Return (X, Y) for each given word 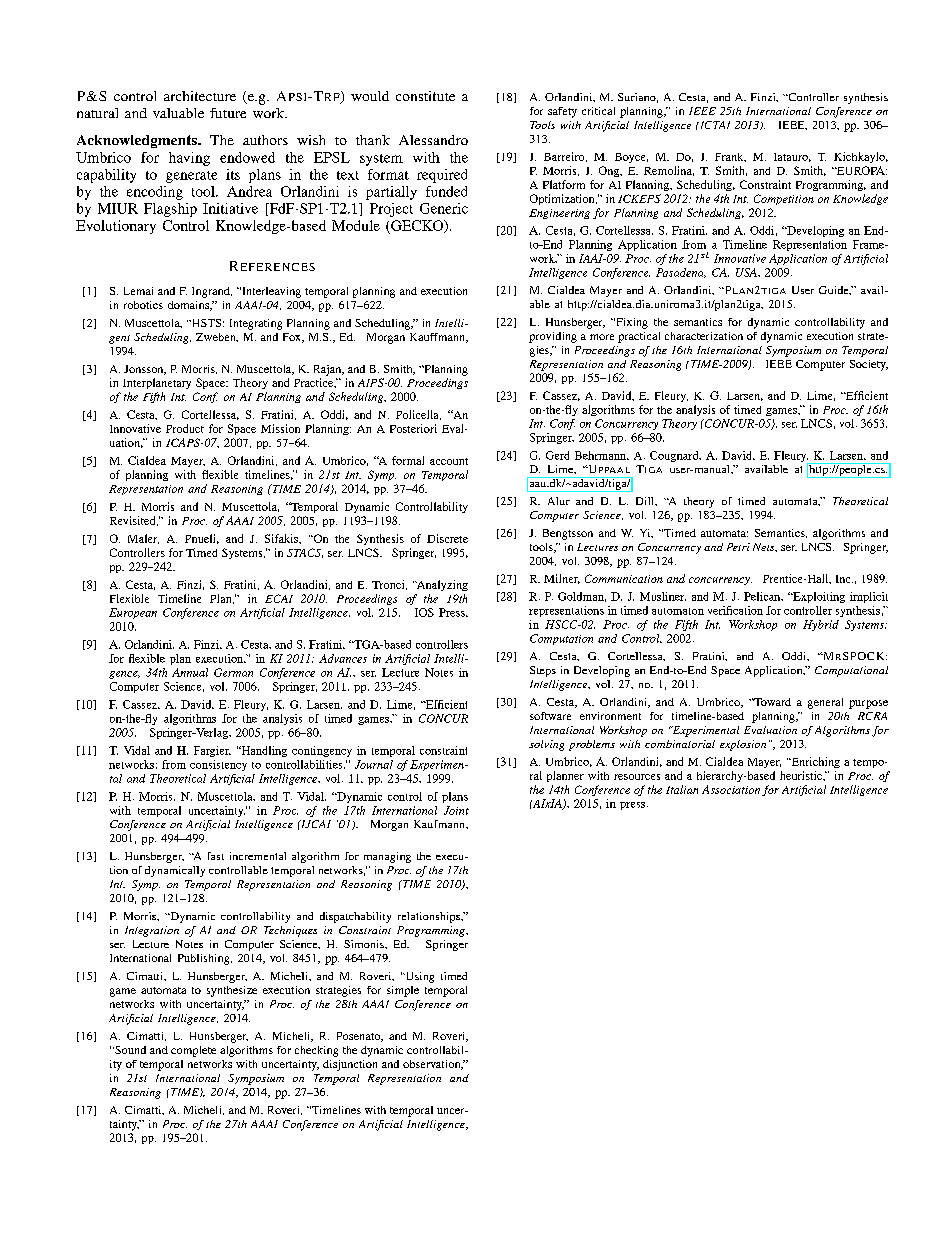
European (133, 613)
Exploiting (818, 597)
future (228, 113)
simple (403, 991)
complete (193, 1051)
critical (598, 111)
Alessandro (433, 140)
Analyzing (441, 585)
